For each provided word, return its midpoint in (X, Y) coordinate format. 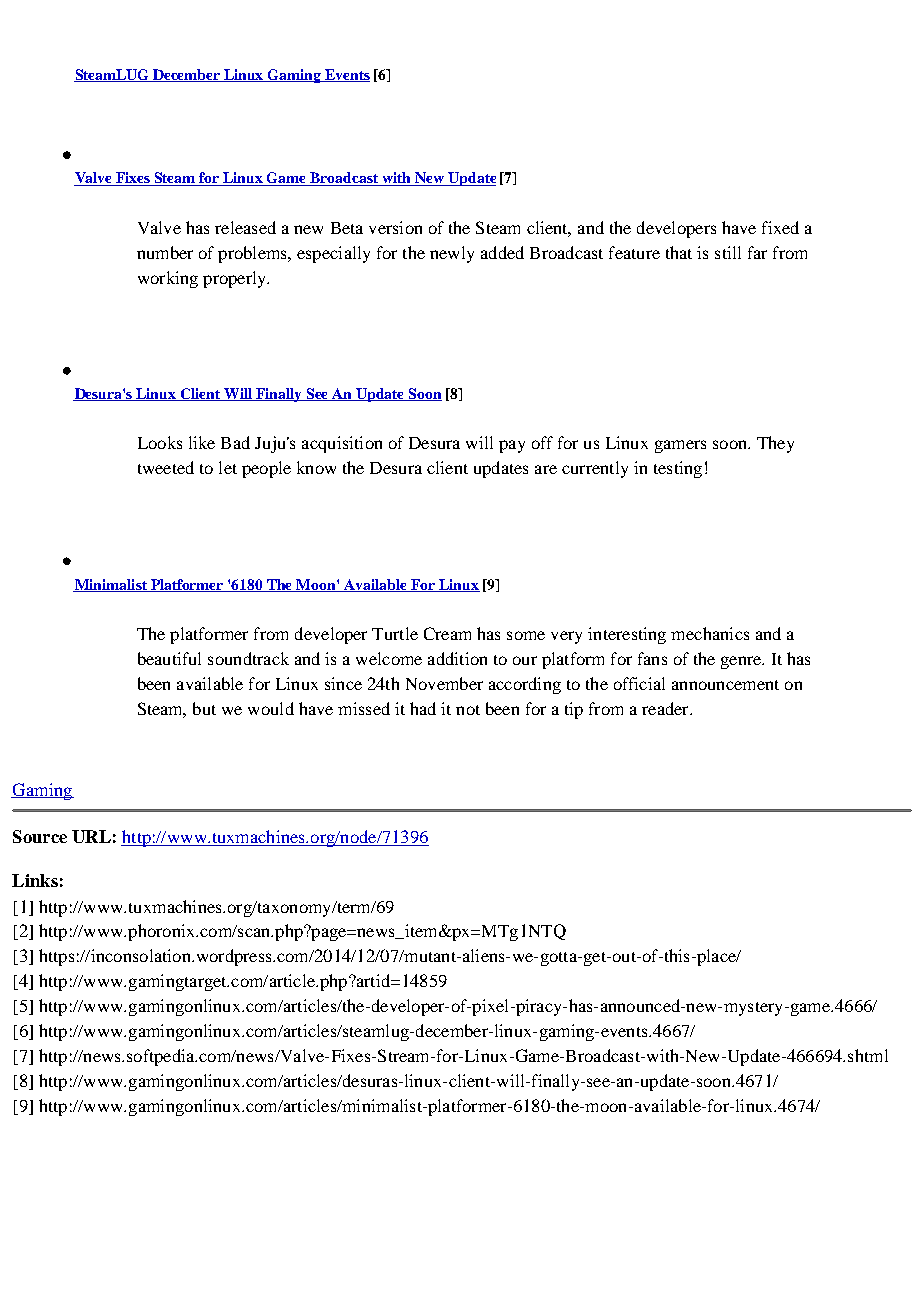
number (165, 252)
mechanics (710, 633)
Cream (447, 633)
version (395, 227)
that (679, 252)
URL (91, 836)
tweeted (166, 467)
